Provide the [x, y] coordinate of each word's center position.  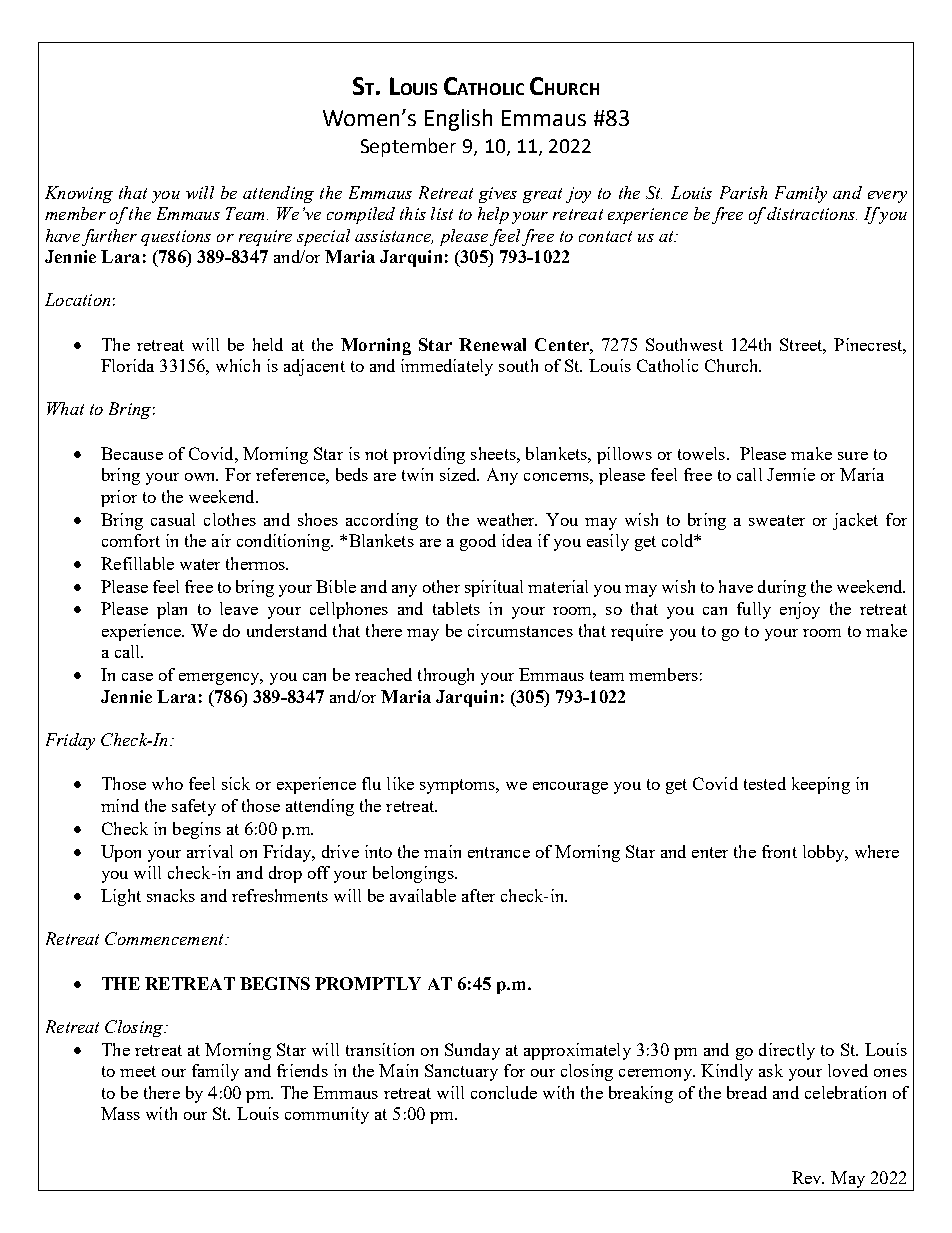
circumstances [520, 630]
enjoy [800, 610]
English [458, 120]
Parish [743, 192]
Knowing [79, 194]
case [137, 677]
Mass [120, 1113]
